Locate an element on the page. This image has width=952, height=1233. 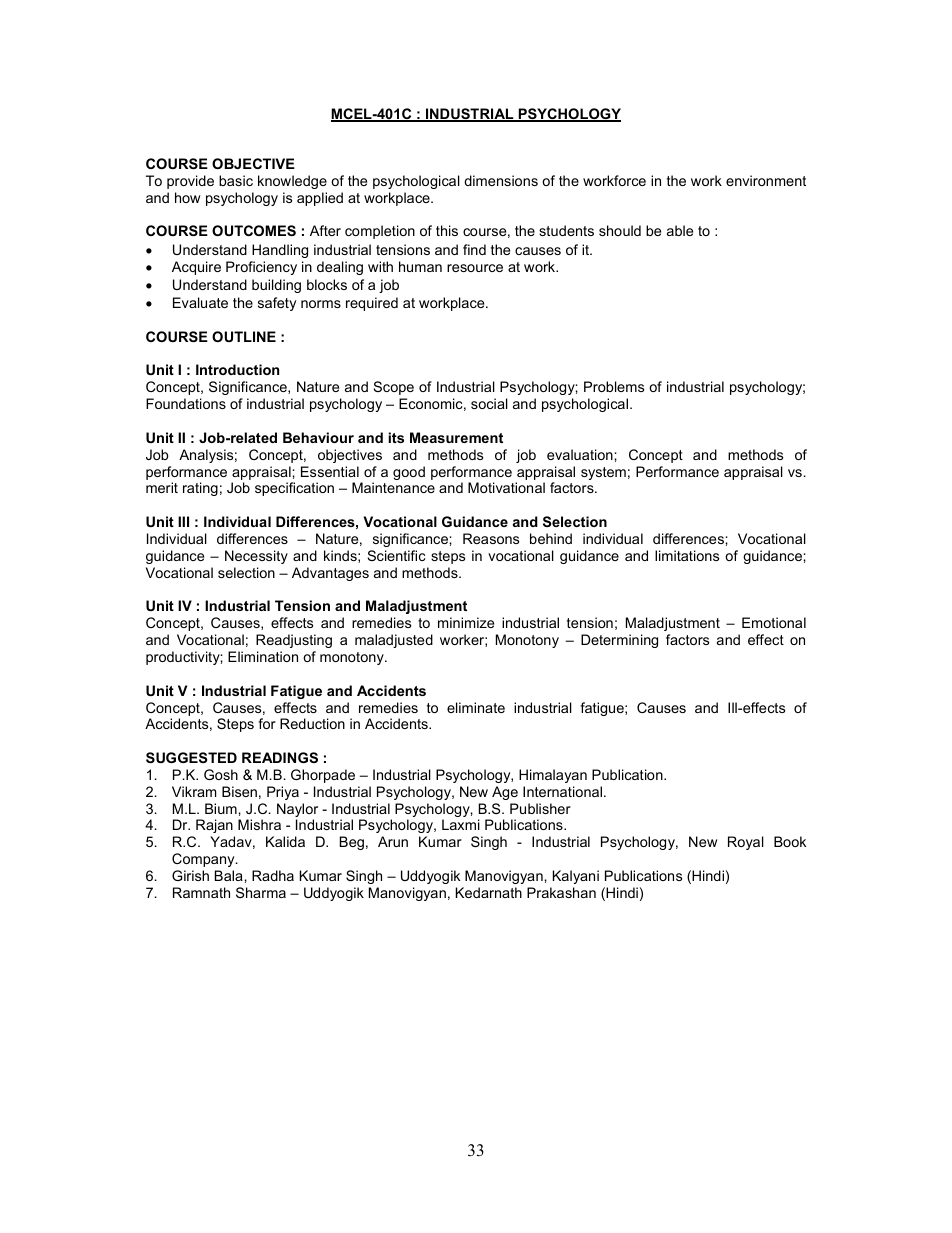
Problems is located at coordinates (614, 386).
